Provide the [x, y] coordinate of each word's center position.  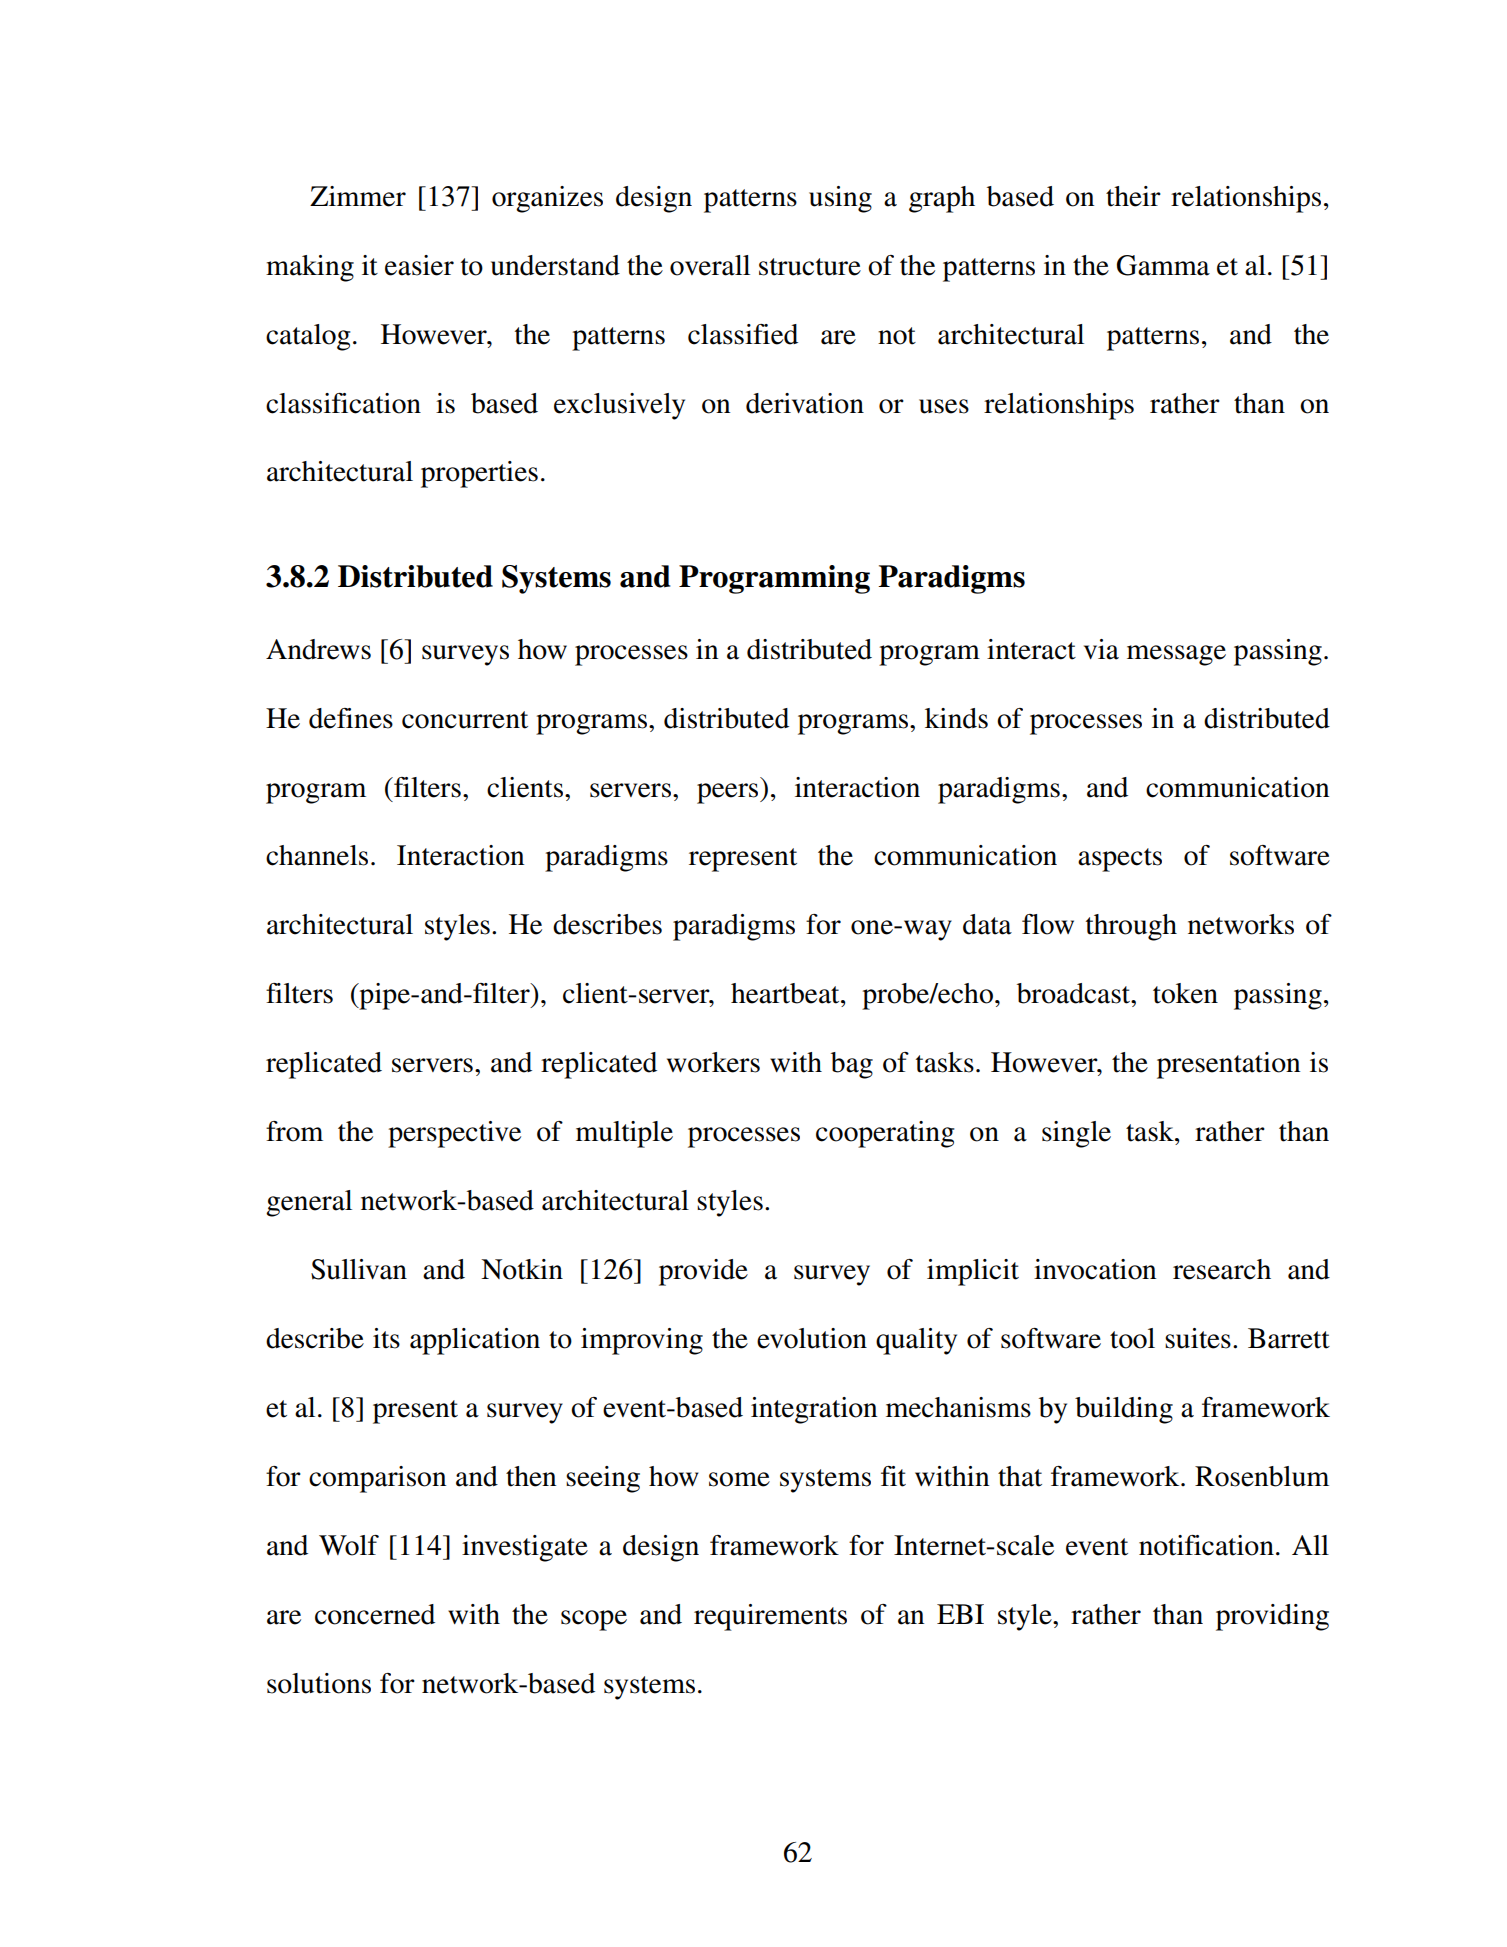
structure [810, 267]
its [386, 1338]
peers [729, 793]
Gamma [1163, 265]
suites [1198, 1338]
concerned [375, 1614]
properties [479, 474]
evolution [812, 1338]
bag [852, 1065]
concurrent [465, 720]
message [1176, 655]
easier [419, 265]
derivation [805, 403]
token [1185, 993]
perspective [454, 1134]
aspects [1120, 860]
